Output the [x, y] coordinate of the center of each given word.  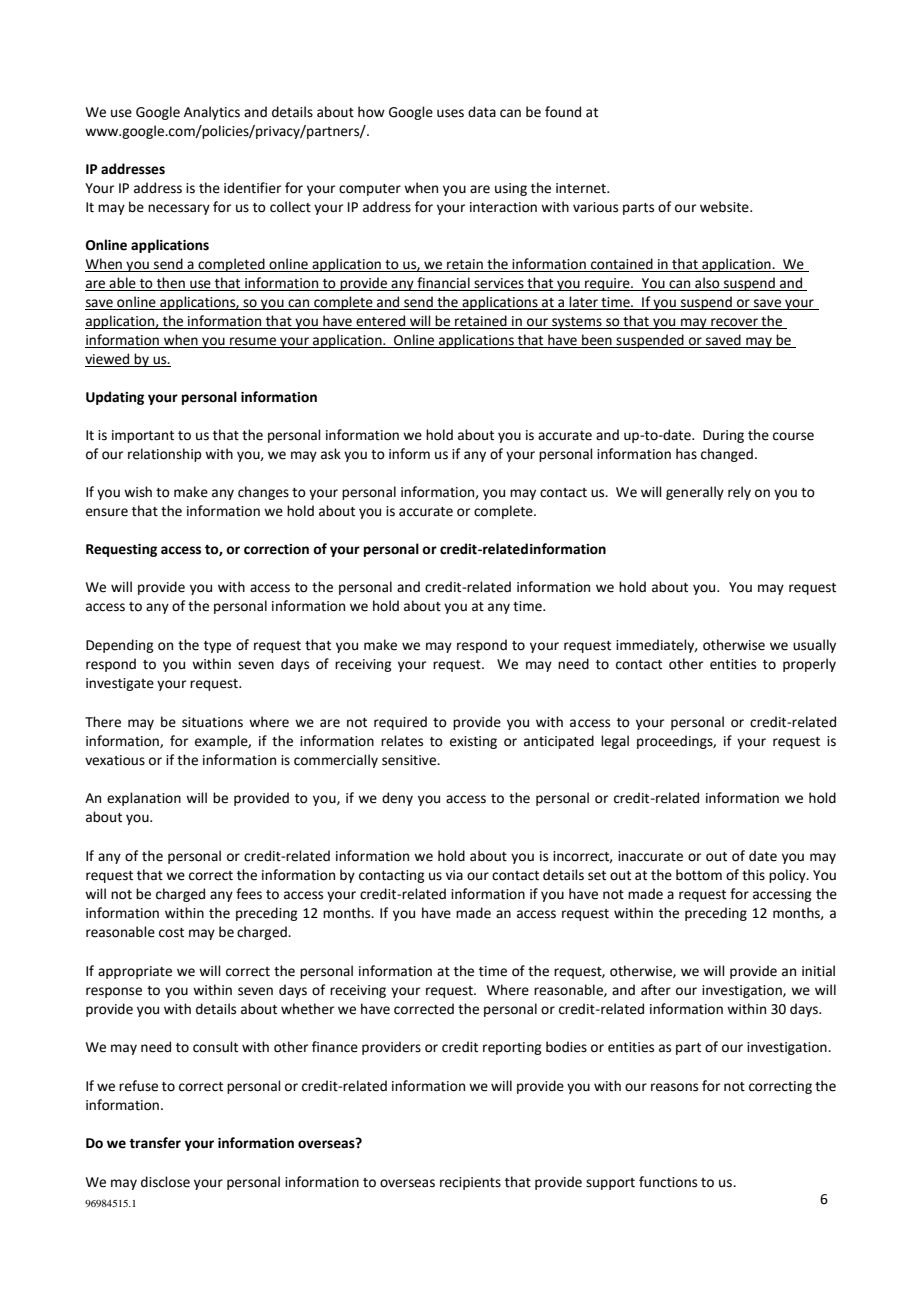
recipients [470, 1183]
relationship [164, 455]
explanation [144, 799]
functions [668, 1182]
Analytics [212, 113]
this [753, 875]
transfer [155, 1143]
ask [331, 454]
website [725, 207]
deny [397, 799]
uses [450, 113]
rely [739, 493]
